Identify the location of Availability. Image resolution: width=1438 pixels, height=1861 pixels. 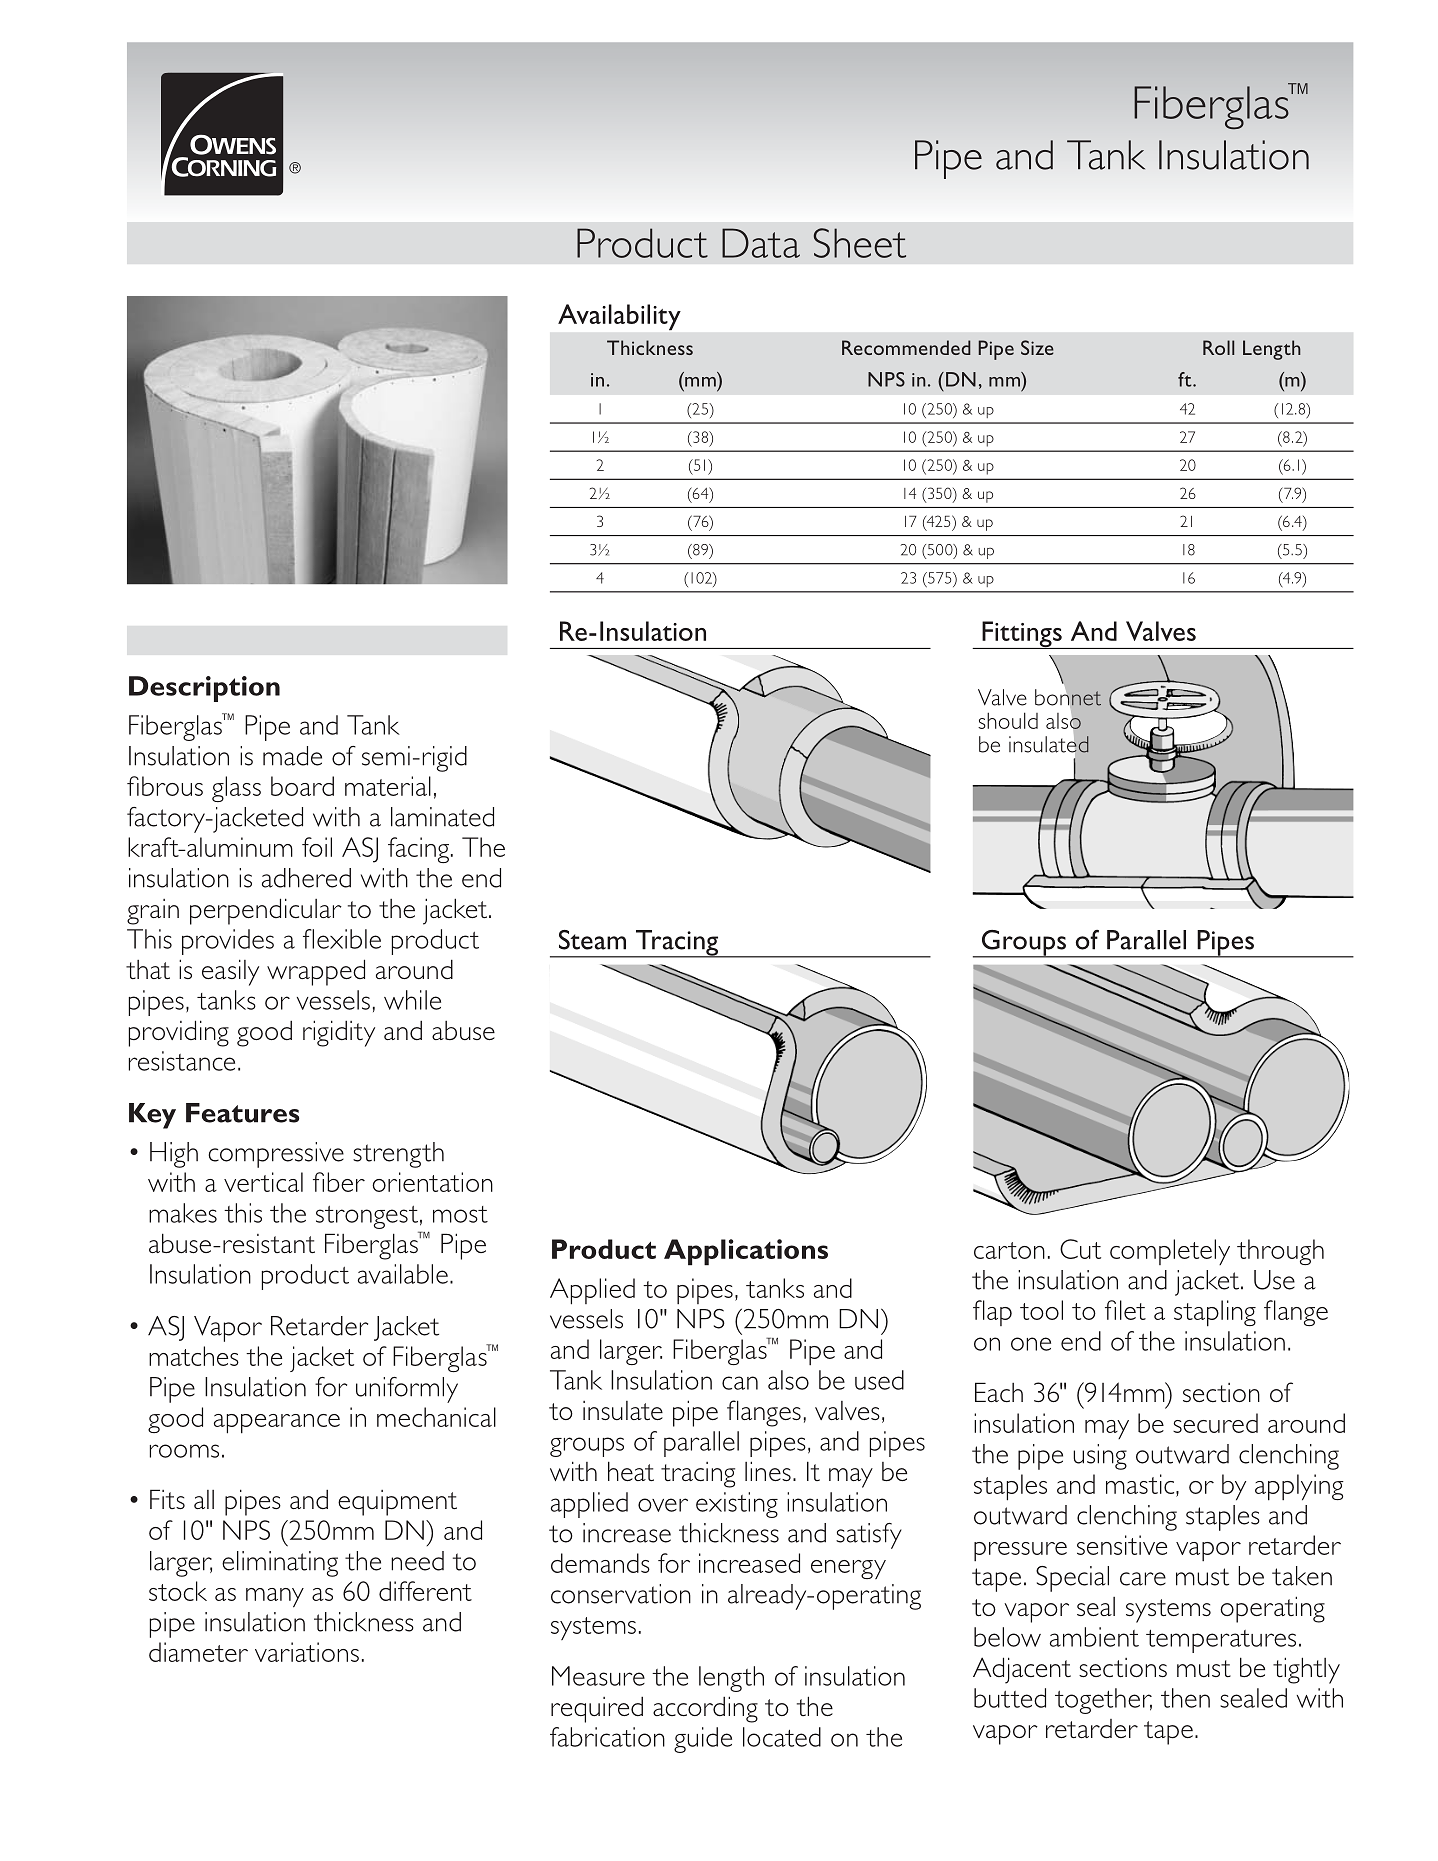
(619, 317).
